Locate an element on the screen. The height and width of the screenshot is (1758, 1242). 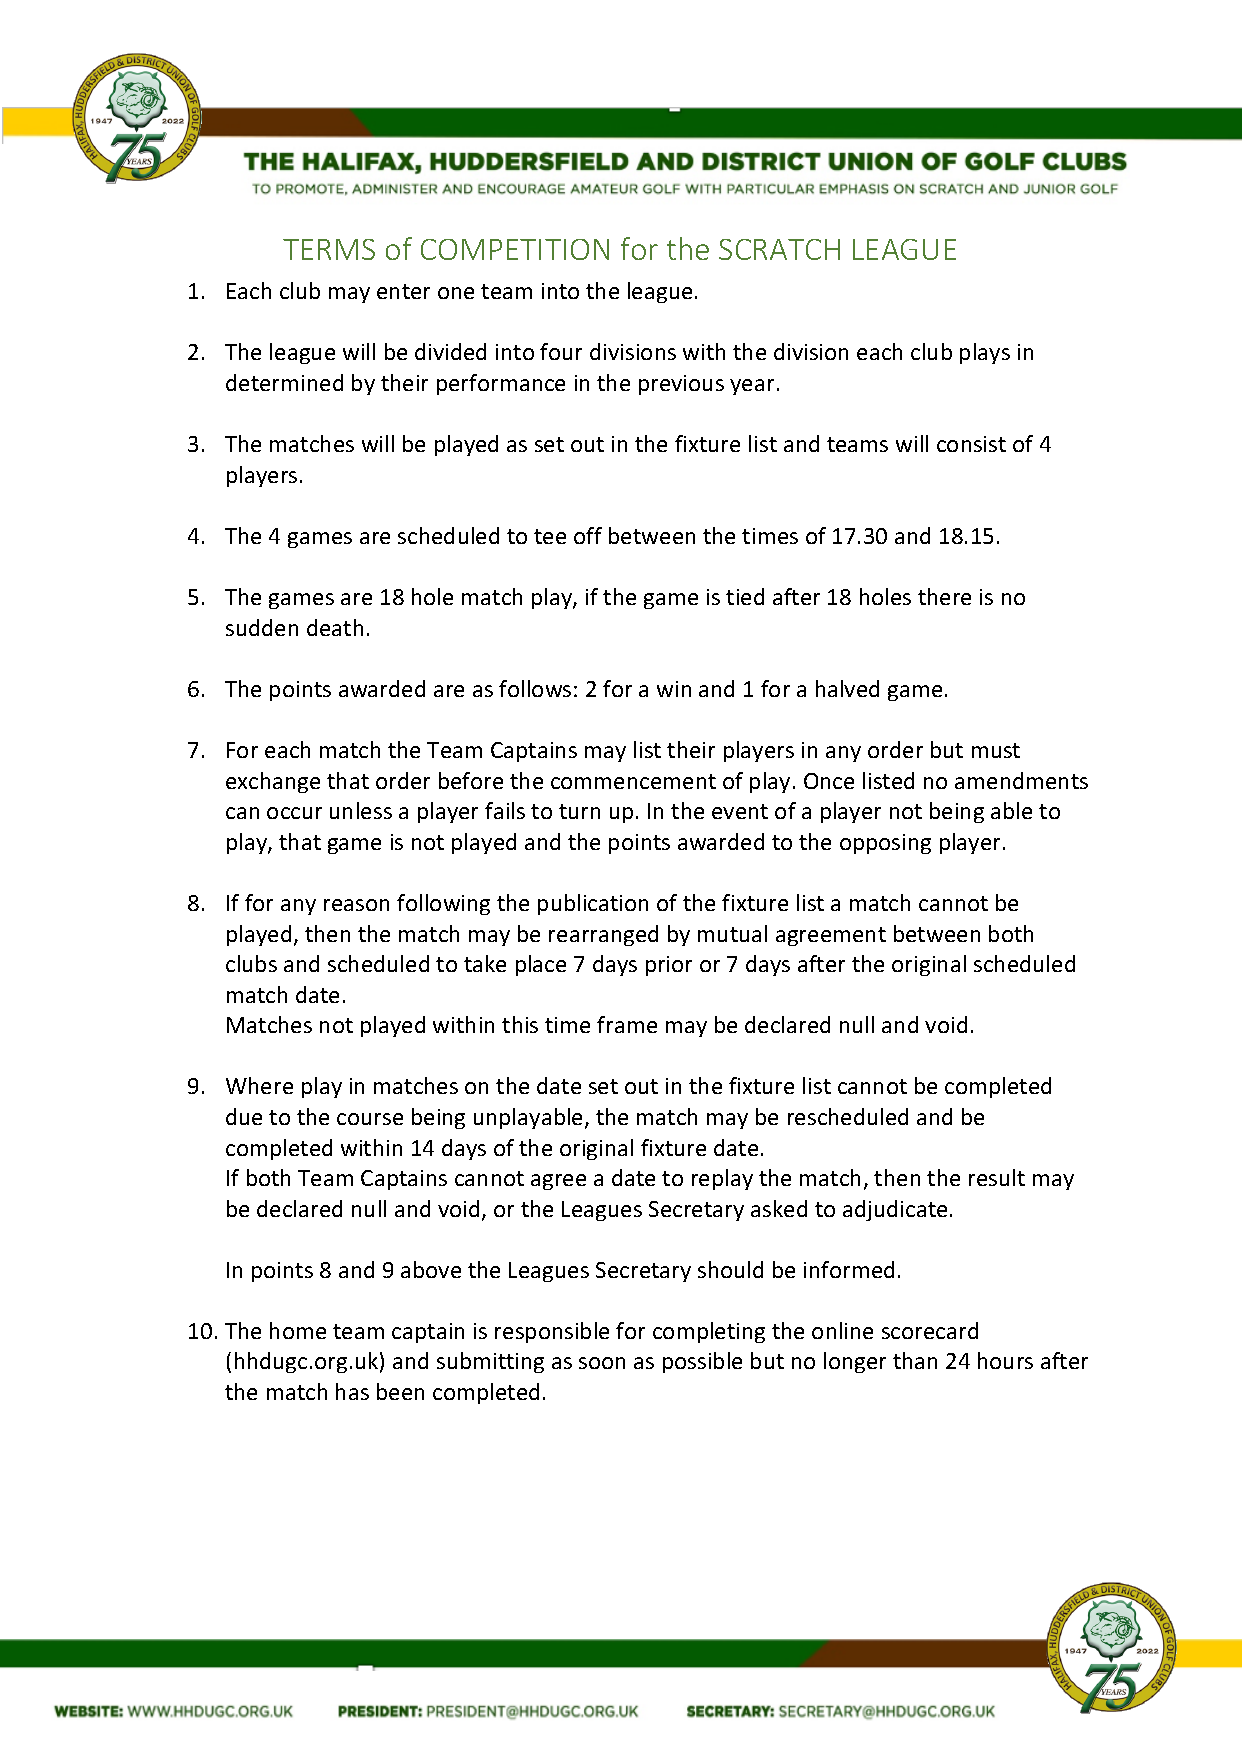
result is located at coordinates (997, 1177).
